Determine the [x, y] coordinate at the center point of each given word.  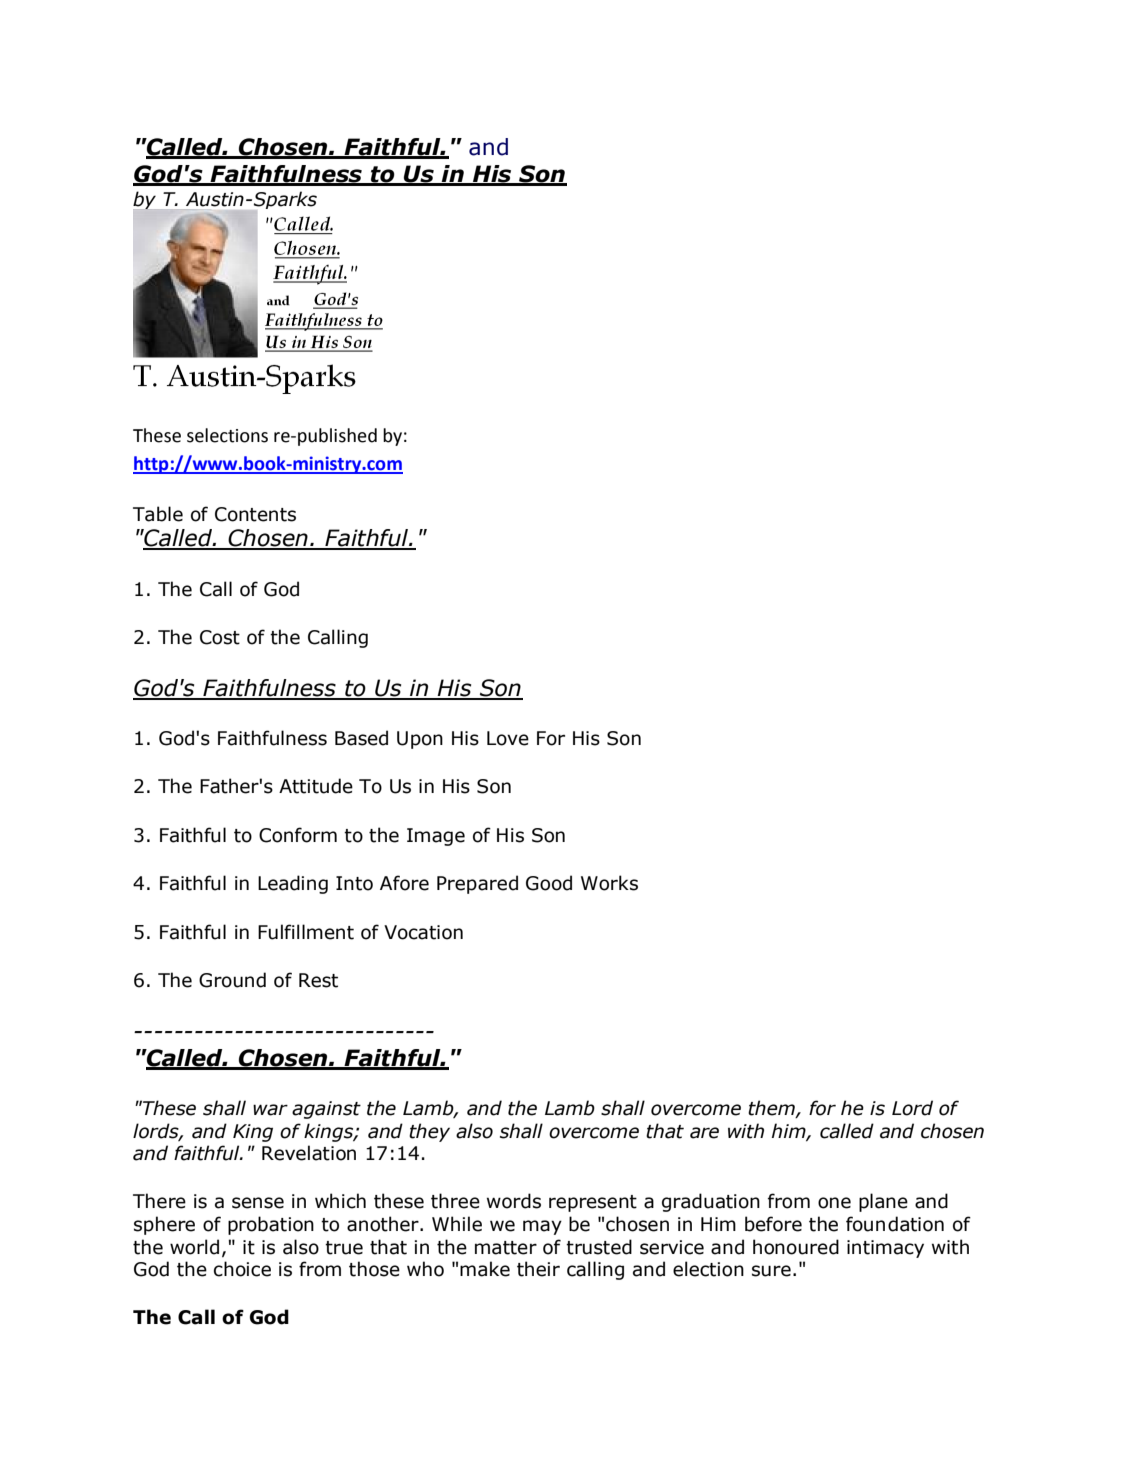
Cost [220, 637]
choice [242, 1269]
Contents [255, 514]
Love [508, 738]
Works [609, 883]
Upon [420, 740]
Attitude [316, 786]
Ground [232, 980]
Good [549, 883]
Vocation [423, 932]
